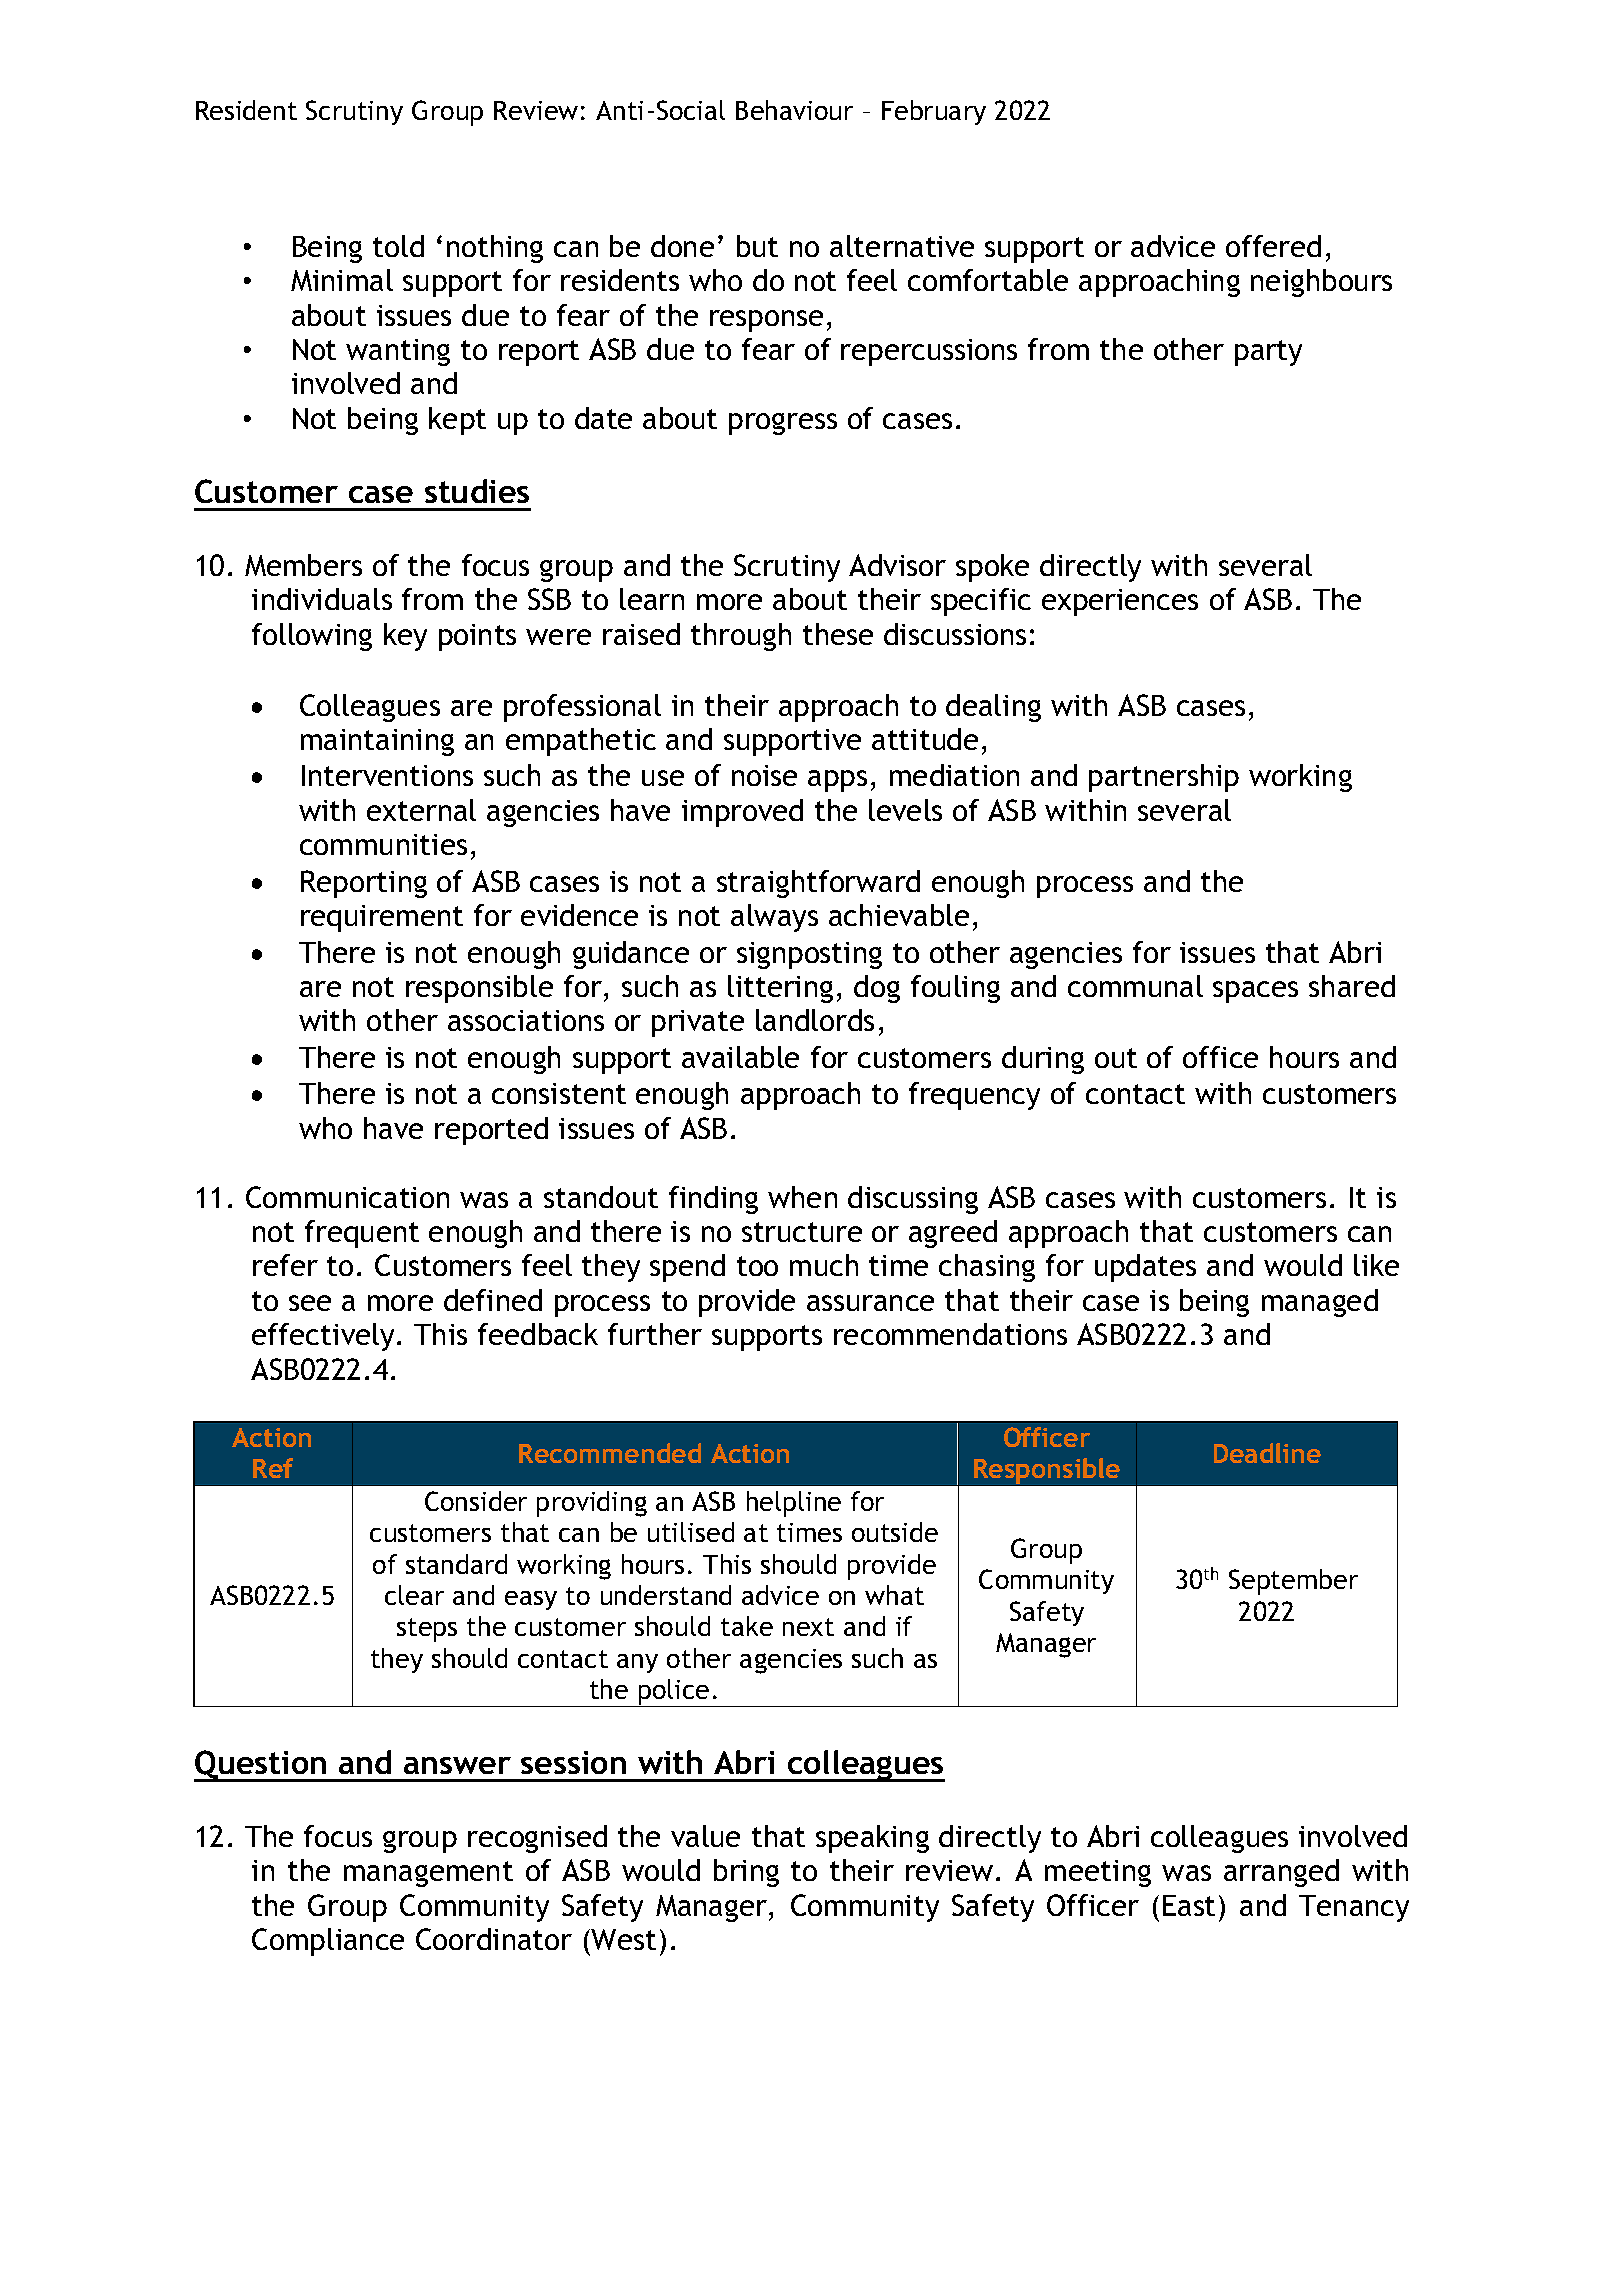 The height and width of the screenshot is (2269, 1604). What do you see at coordinates (1273, 246) in the screenshot?
I see `offered` at bounding box center [1273, 246].
